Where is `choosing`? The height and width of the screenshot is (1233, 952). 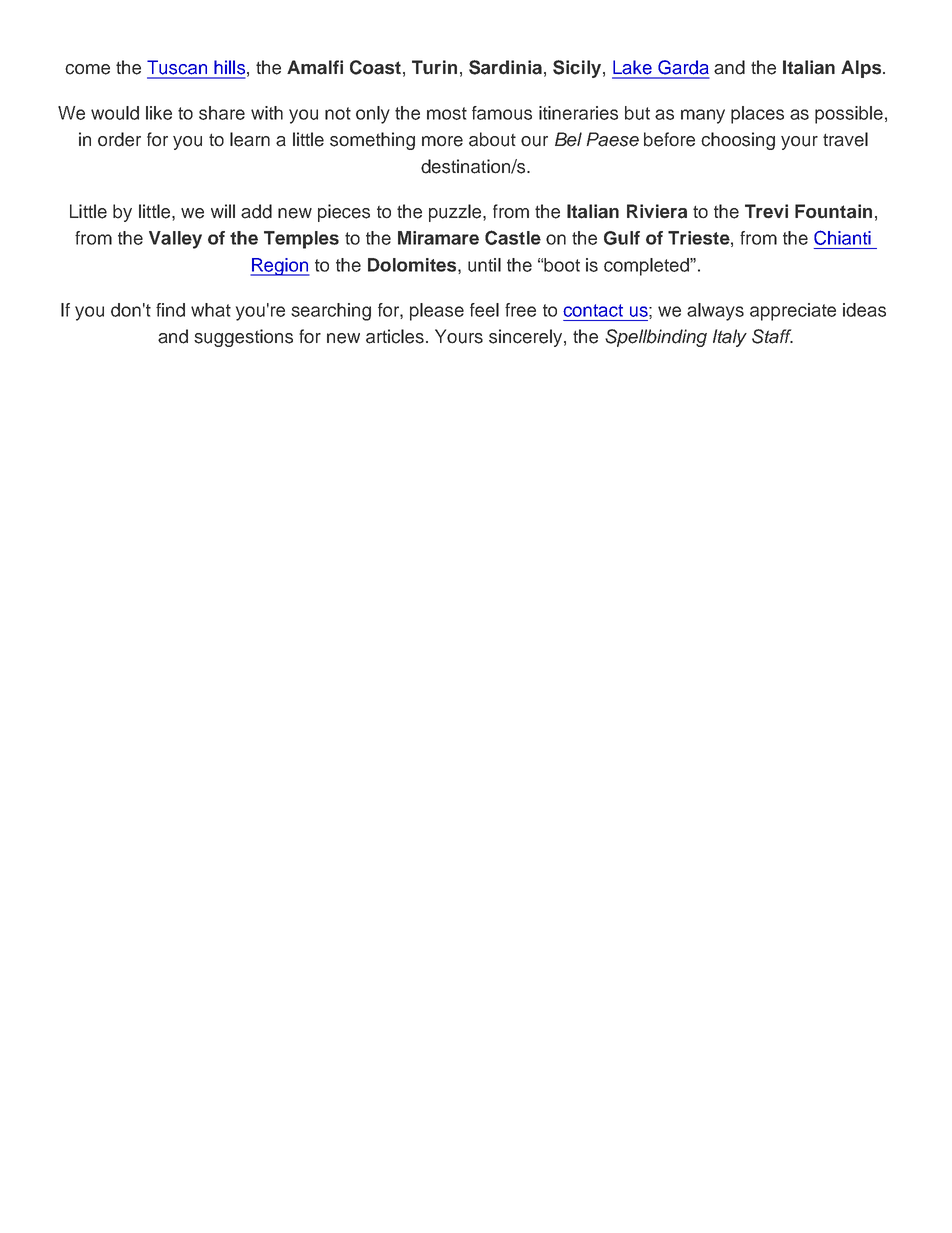 choosing is located at coordinates (738, 141).
